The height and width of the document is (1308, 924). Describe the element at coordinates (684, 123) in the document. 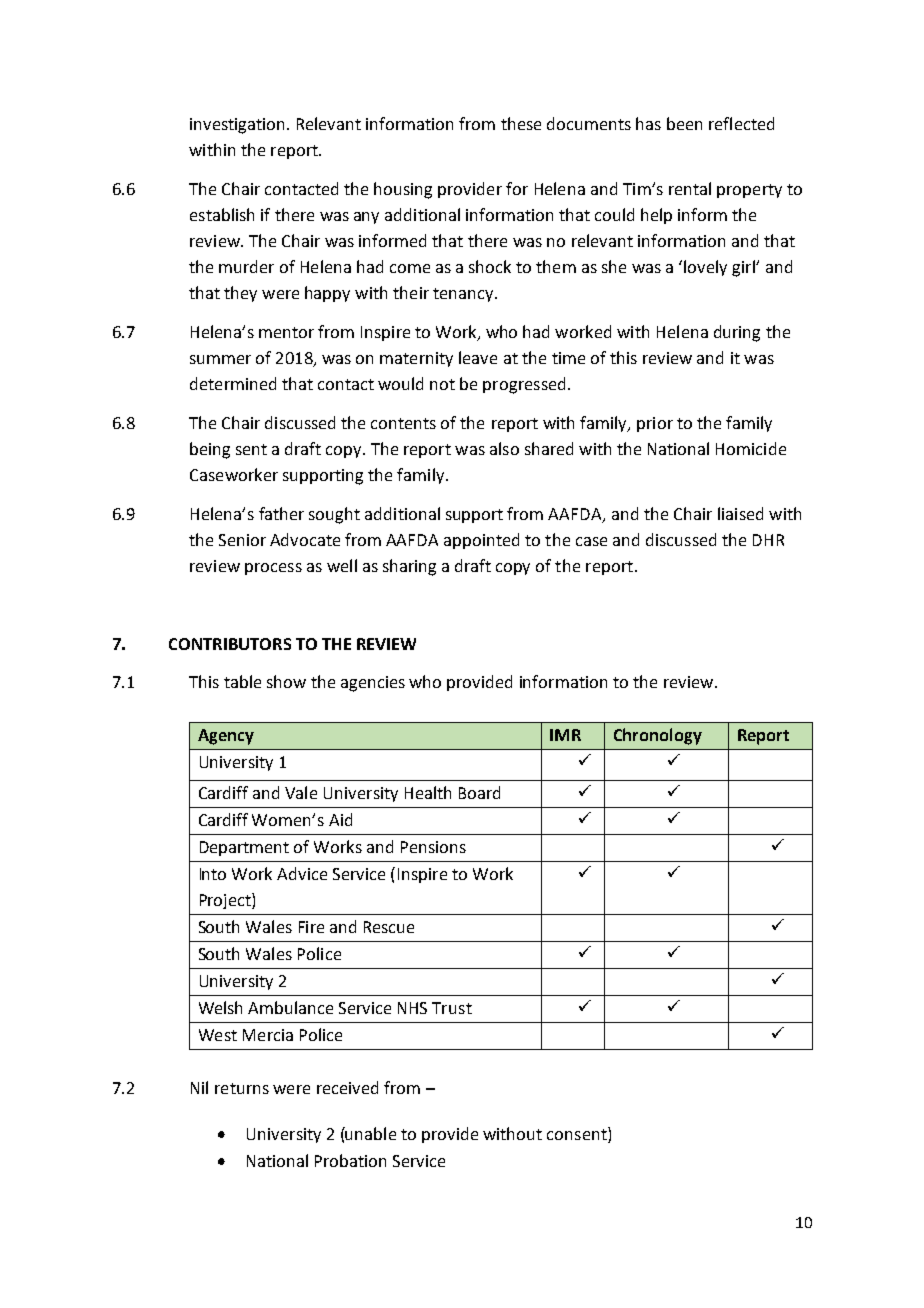

I see `been` at that location.
